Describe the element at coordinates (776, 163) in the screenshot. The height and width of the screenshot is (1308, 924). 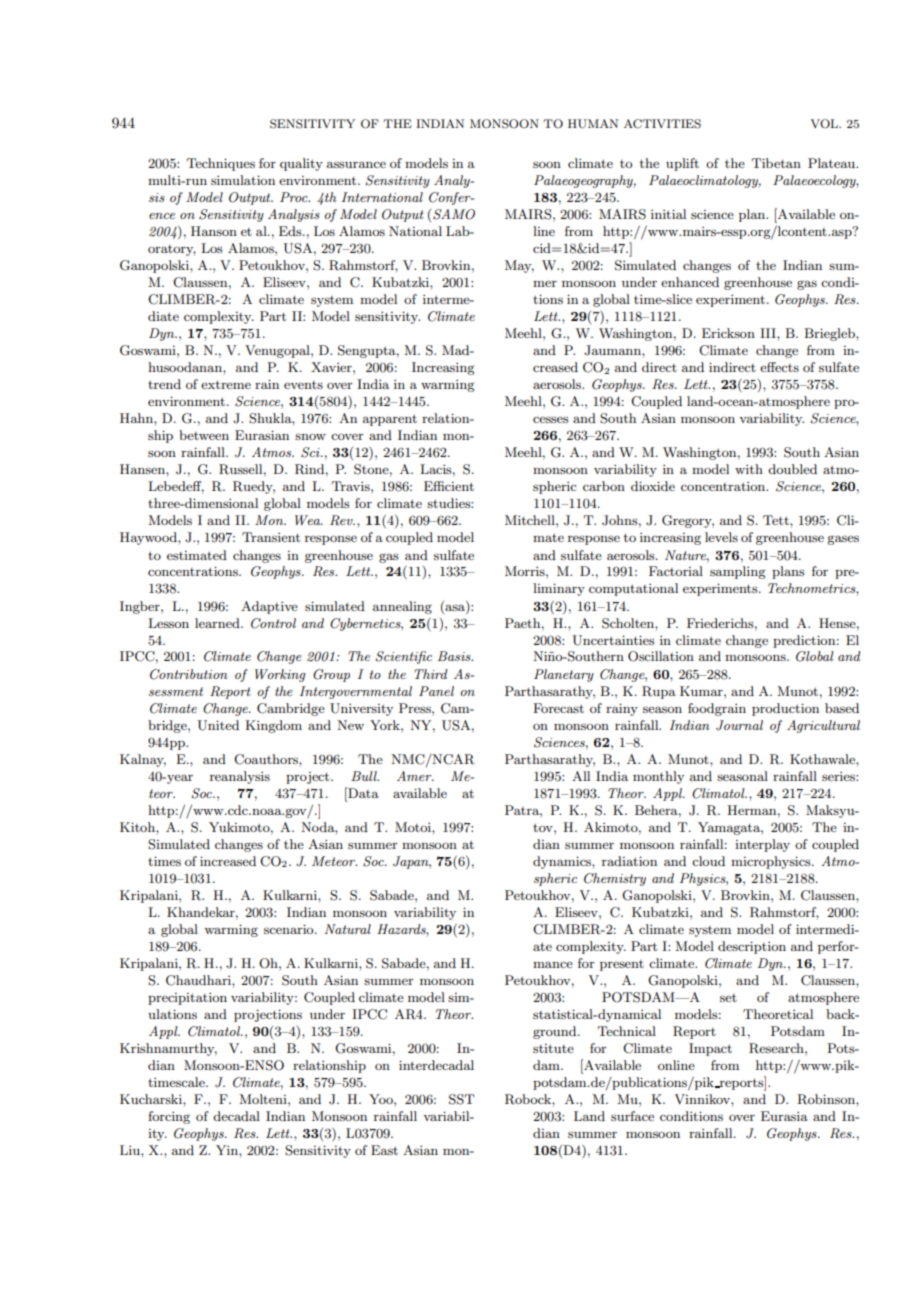
I see `Tibetan` at that location.
